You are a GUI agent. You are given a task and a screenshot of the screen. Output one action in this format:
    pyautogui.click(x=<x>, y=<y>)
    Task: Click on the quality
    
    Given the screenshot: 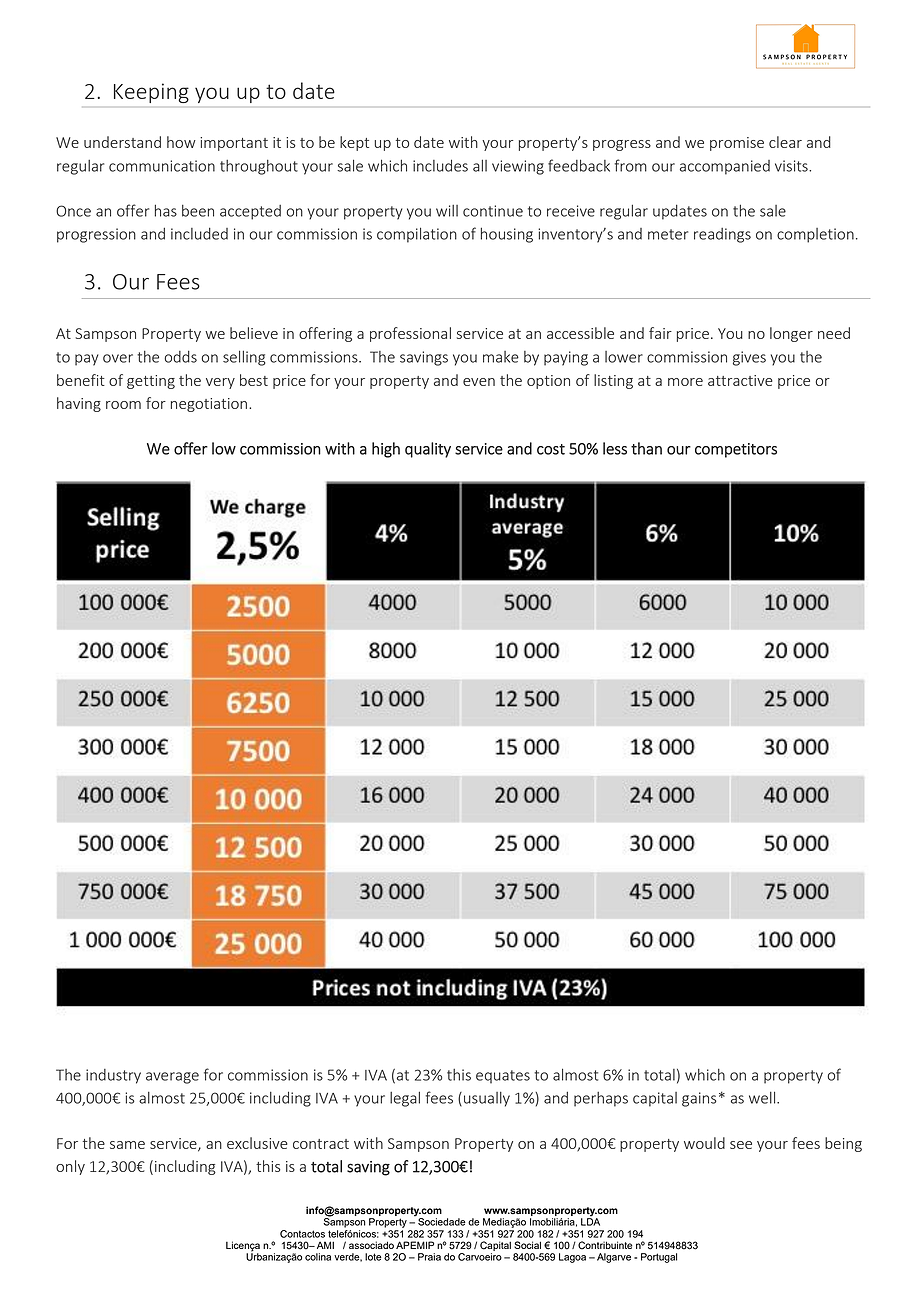 What is the action you would take?
    pyautogui.click(x=428, y=450)
